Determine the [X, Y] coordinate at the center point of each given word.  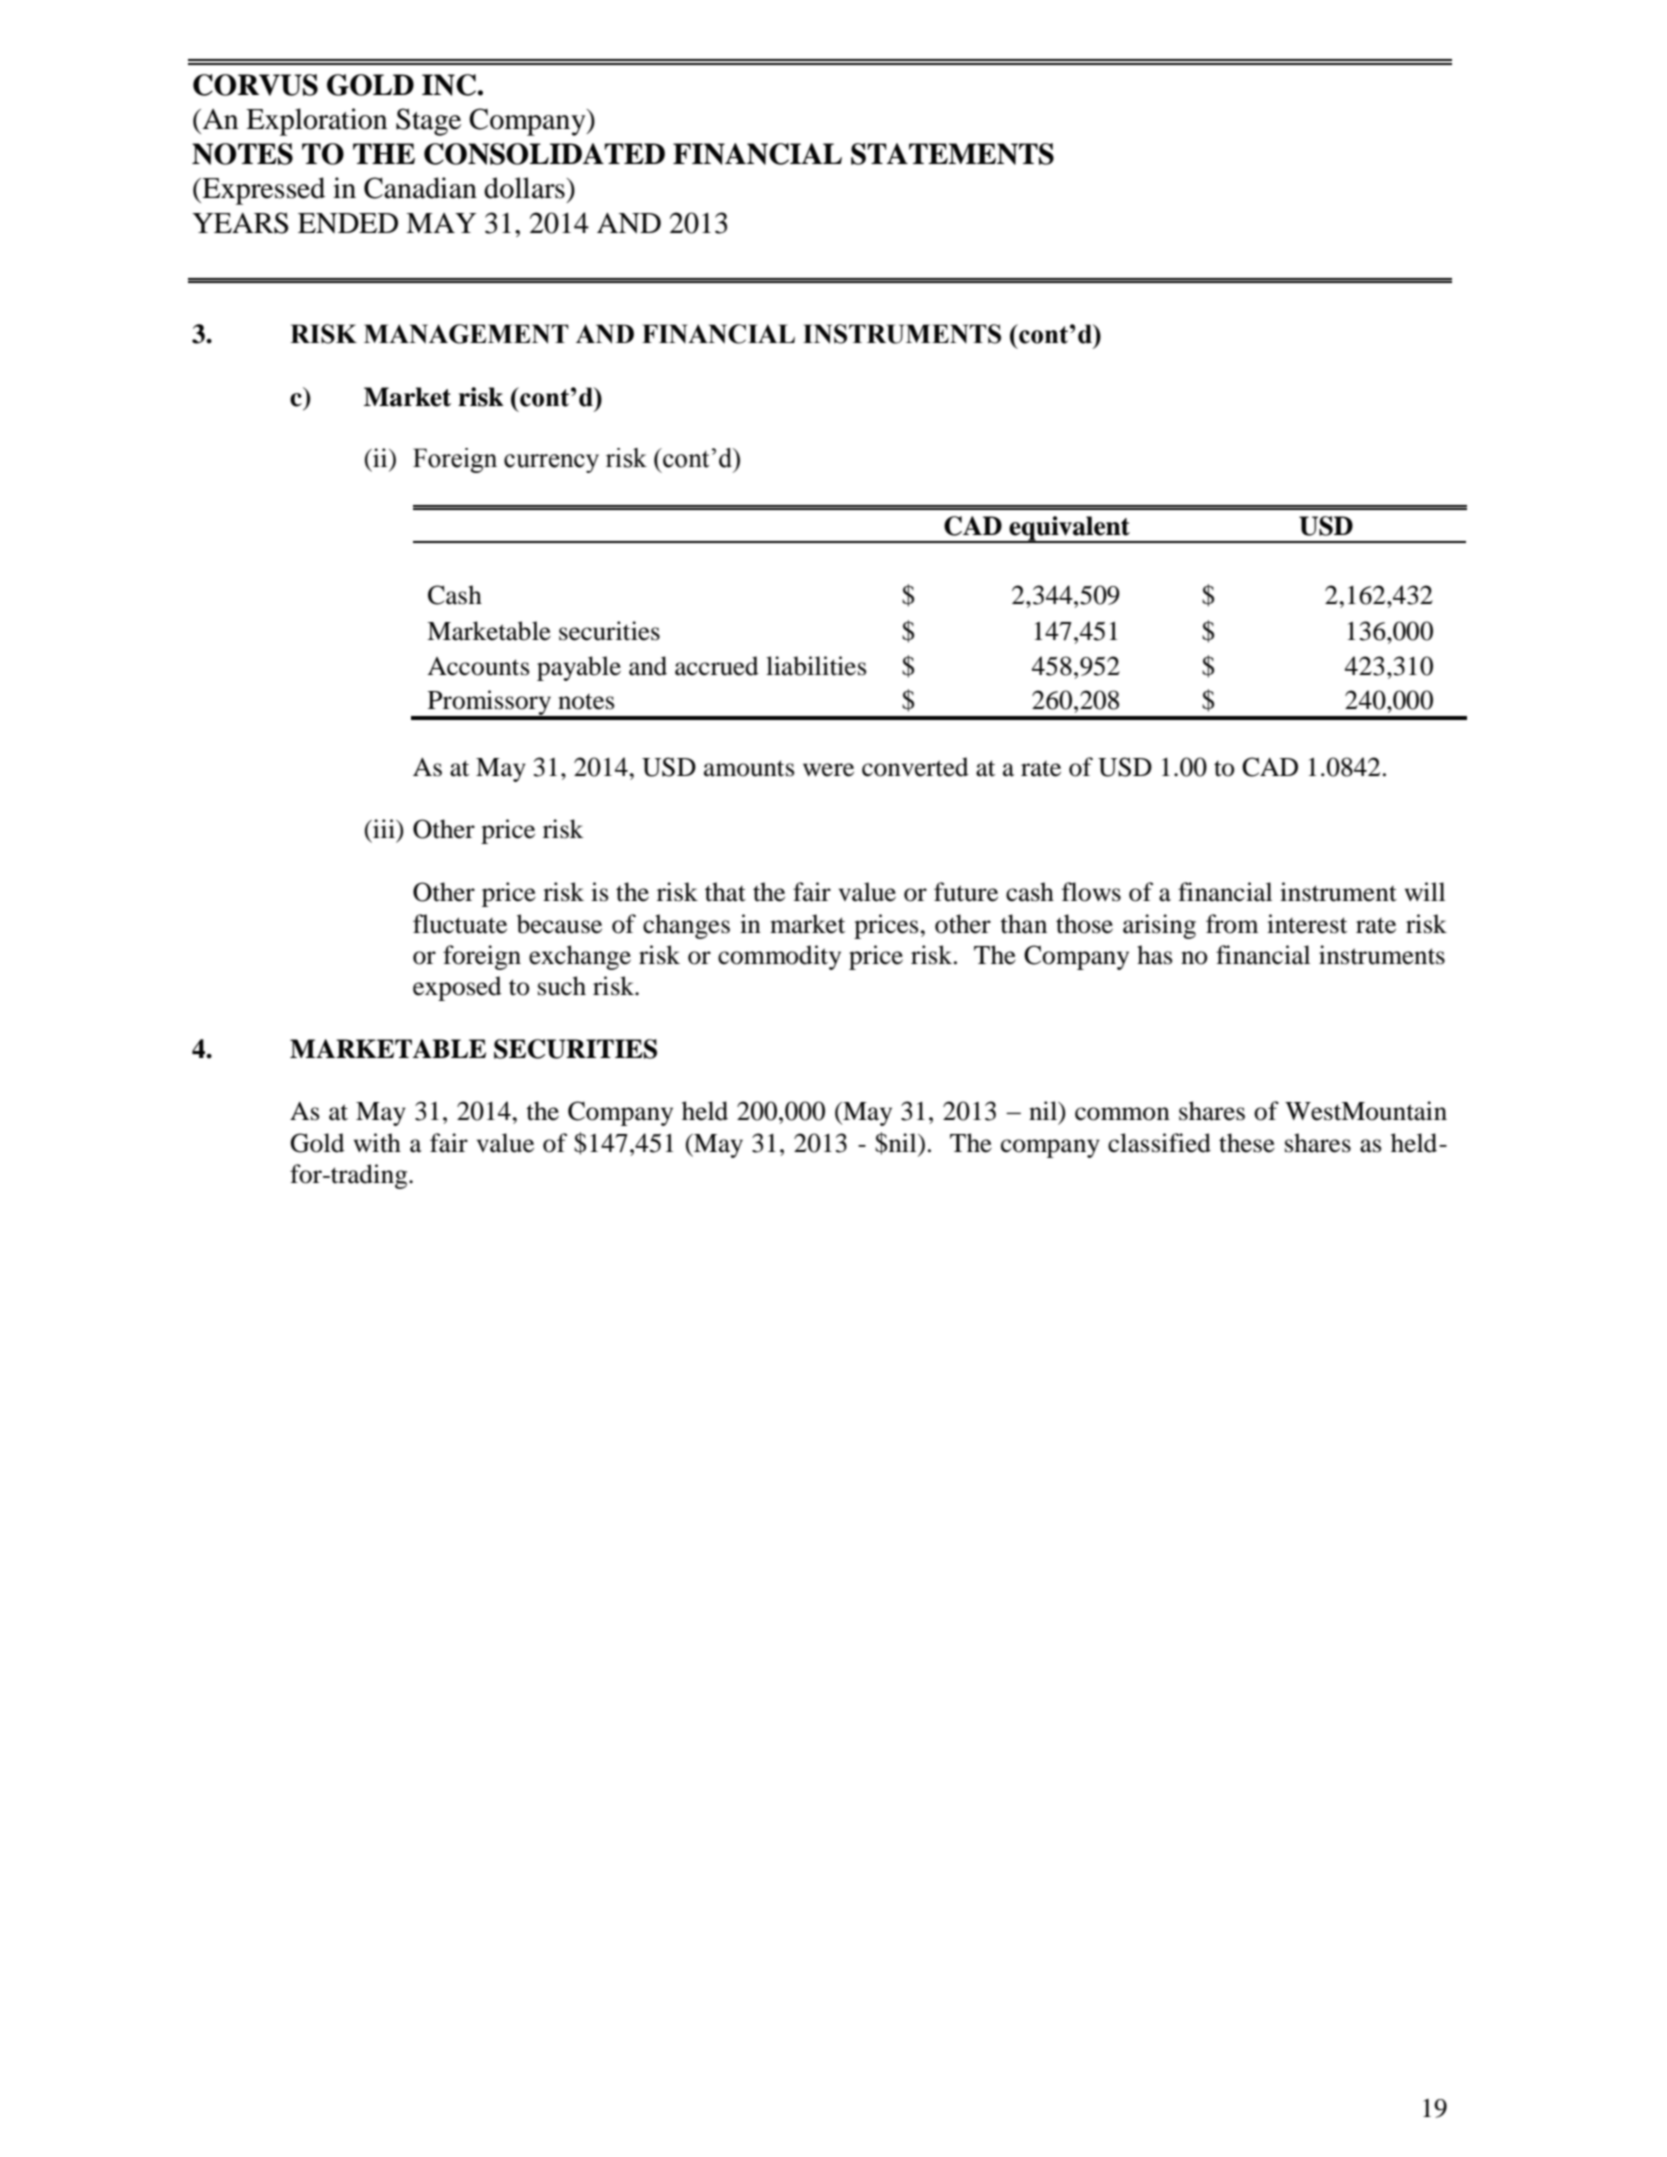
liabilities [816, 666]
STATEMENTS [952, 154]
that [725, 892]
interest [1307, 924]
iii [384, 828]
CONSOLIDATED [544, 154]
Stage [428, 122]
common [1122, 1114]
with [377, 1143]
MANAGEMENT [466, 334]
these [1247, 1143]
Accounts [478, 666]
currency [551, 463]
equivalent [1069, 529]
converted [915, 767]
